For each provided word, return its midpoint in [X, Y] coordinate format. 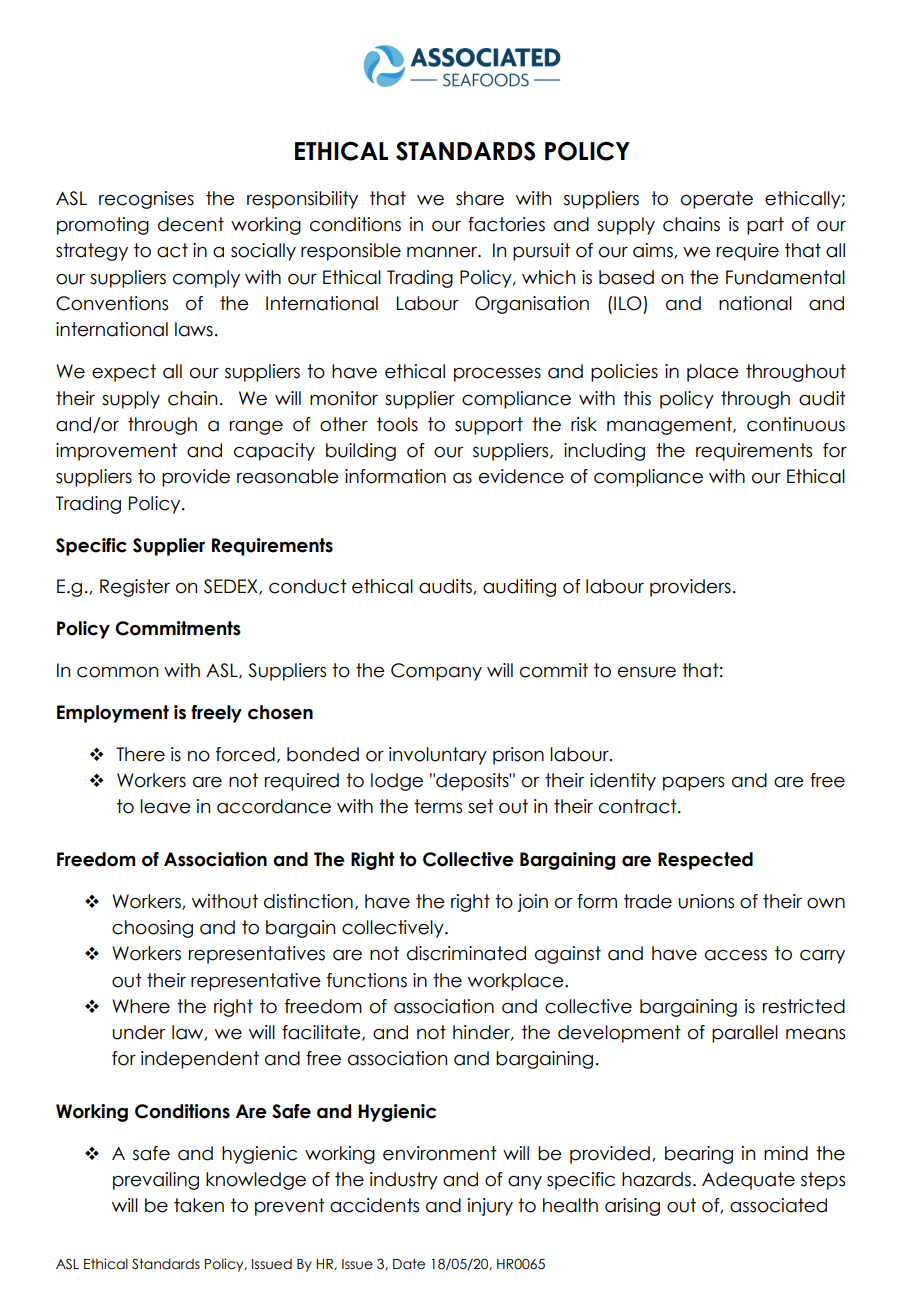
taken [199, 1205]
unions [706, 901]
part [765, 226]
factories [506, 224]
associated [778, 1205]
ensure [647, 672]
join [533, 903]
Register [135, 588]
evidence [521, 476]
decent [191, 224]
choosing [152, 929]
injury [490, 1207]
